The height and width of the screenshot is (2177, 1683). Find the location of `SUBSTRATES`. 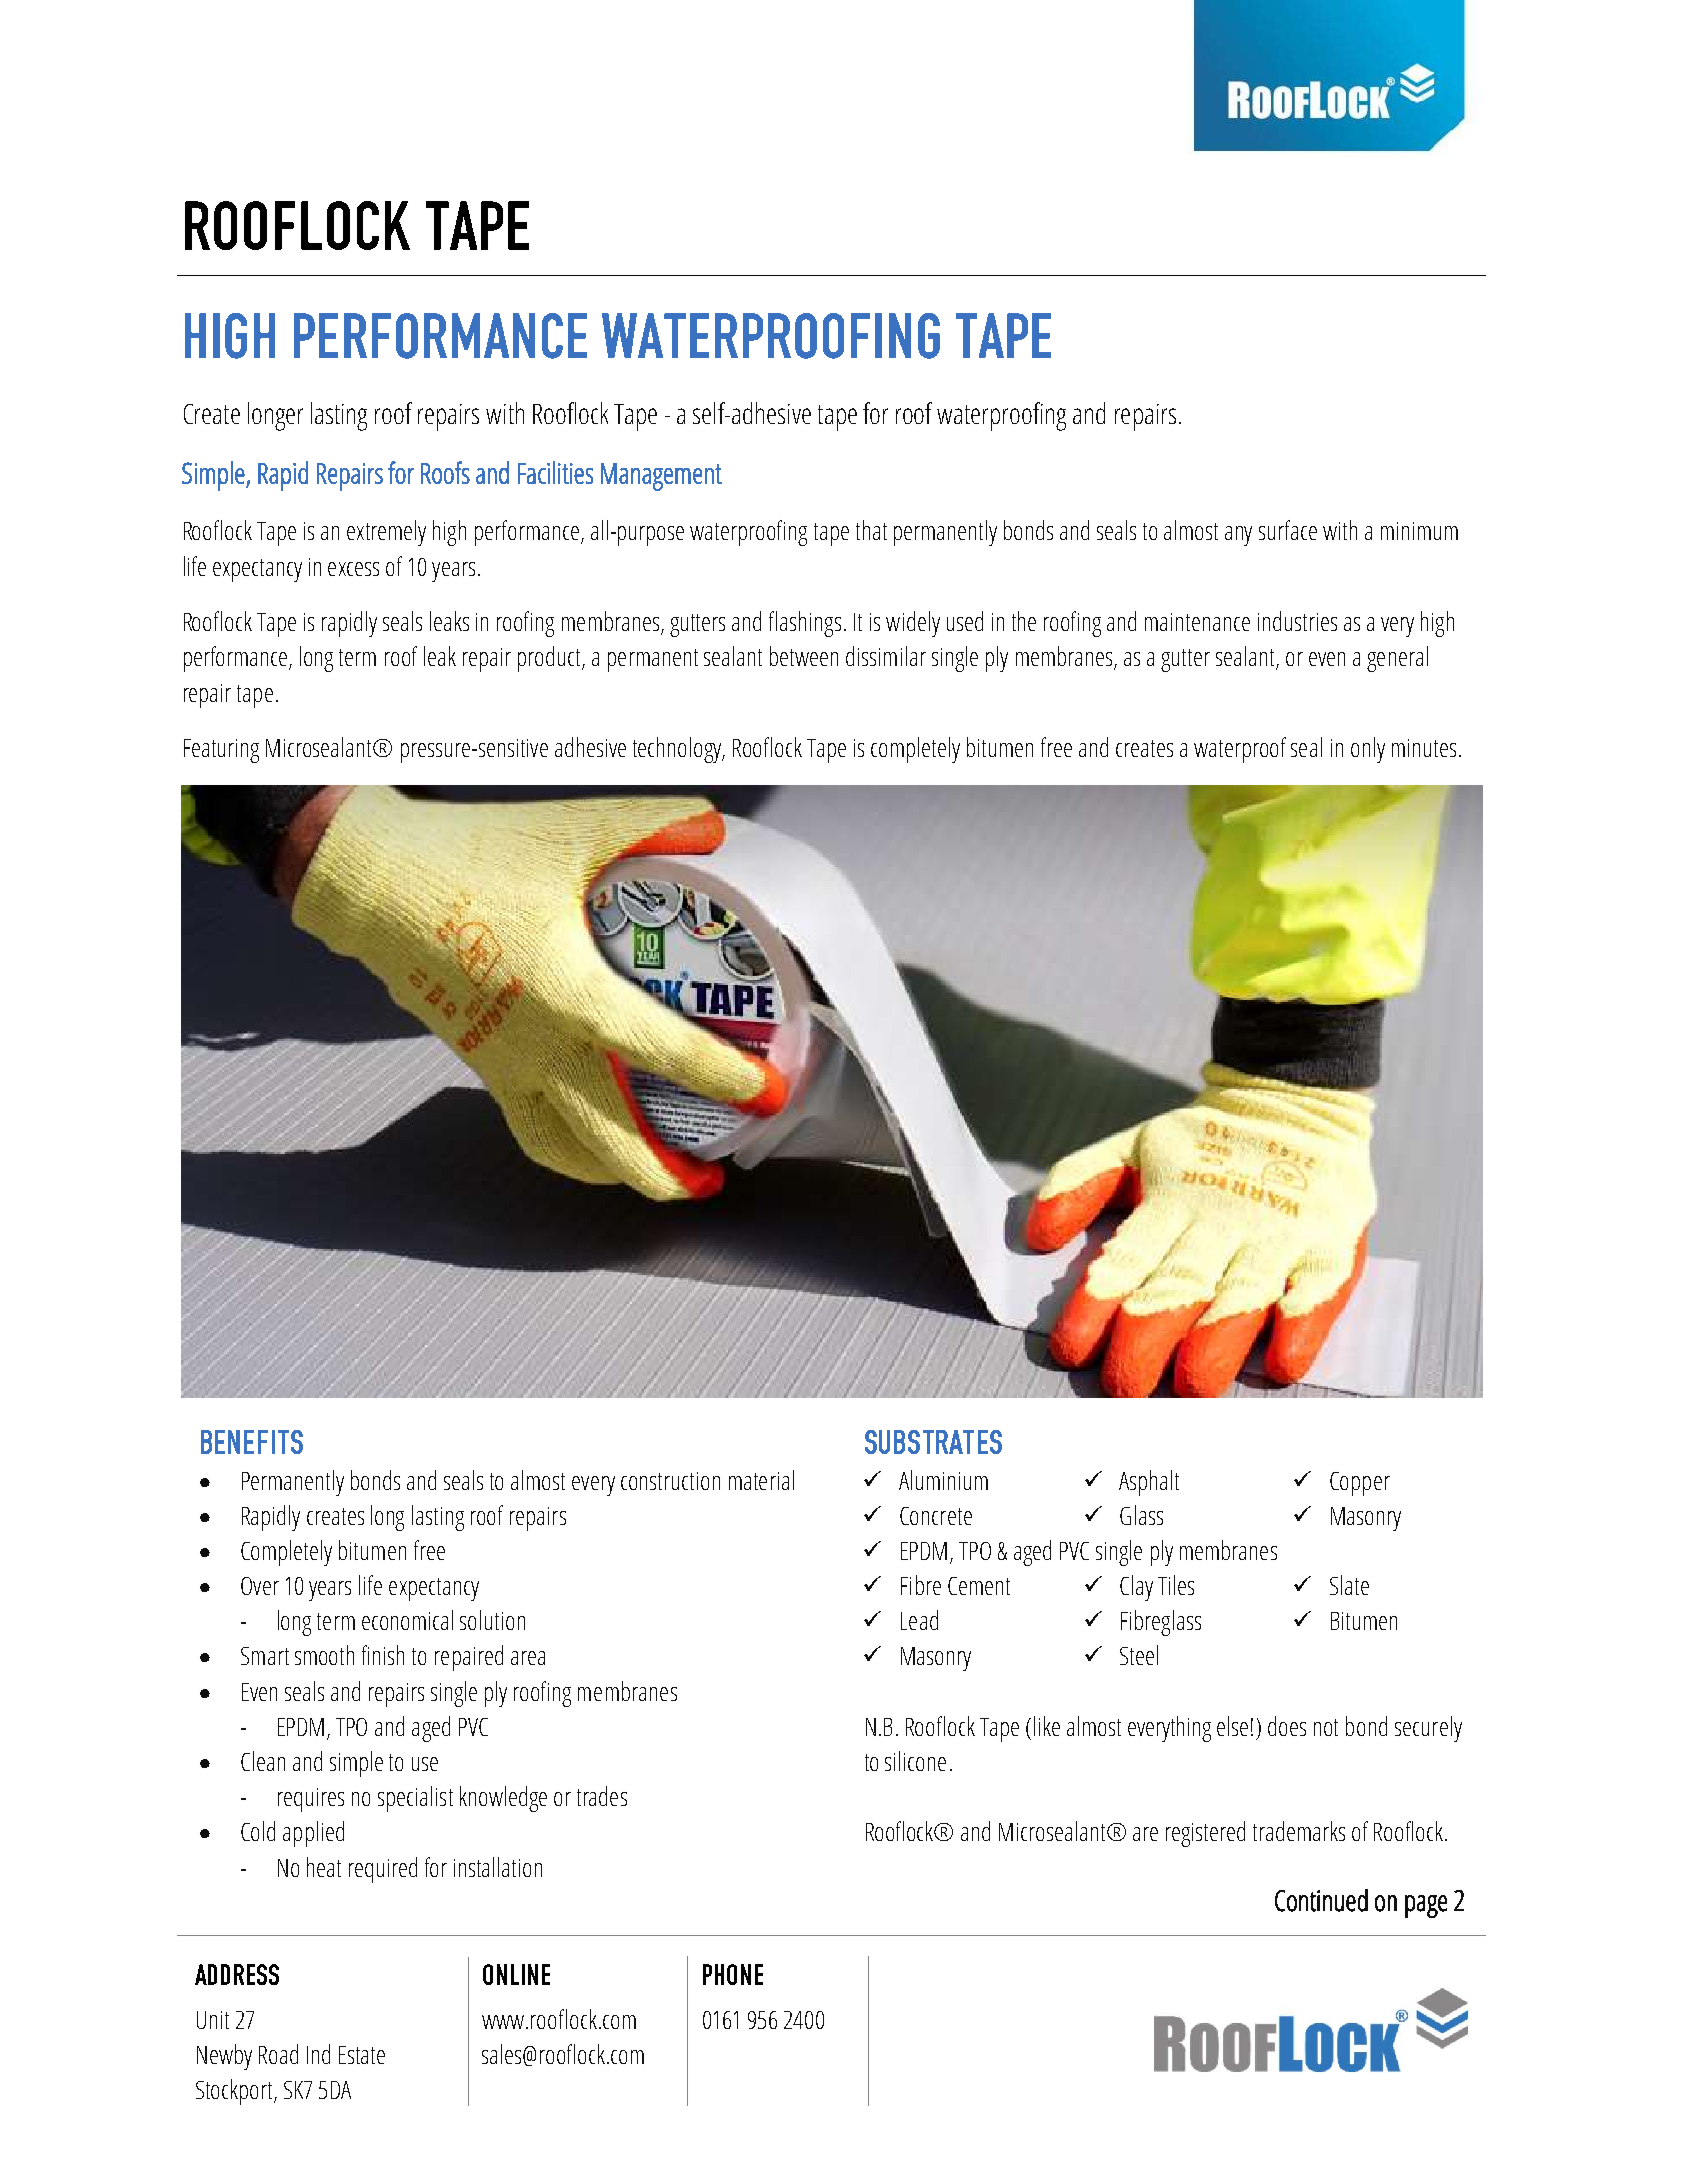

SUBSTRATES is located at coordinates (933, 1442).
